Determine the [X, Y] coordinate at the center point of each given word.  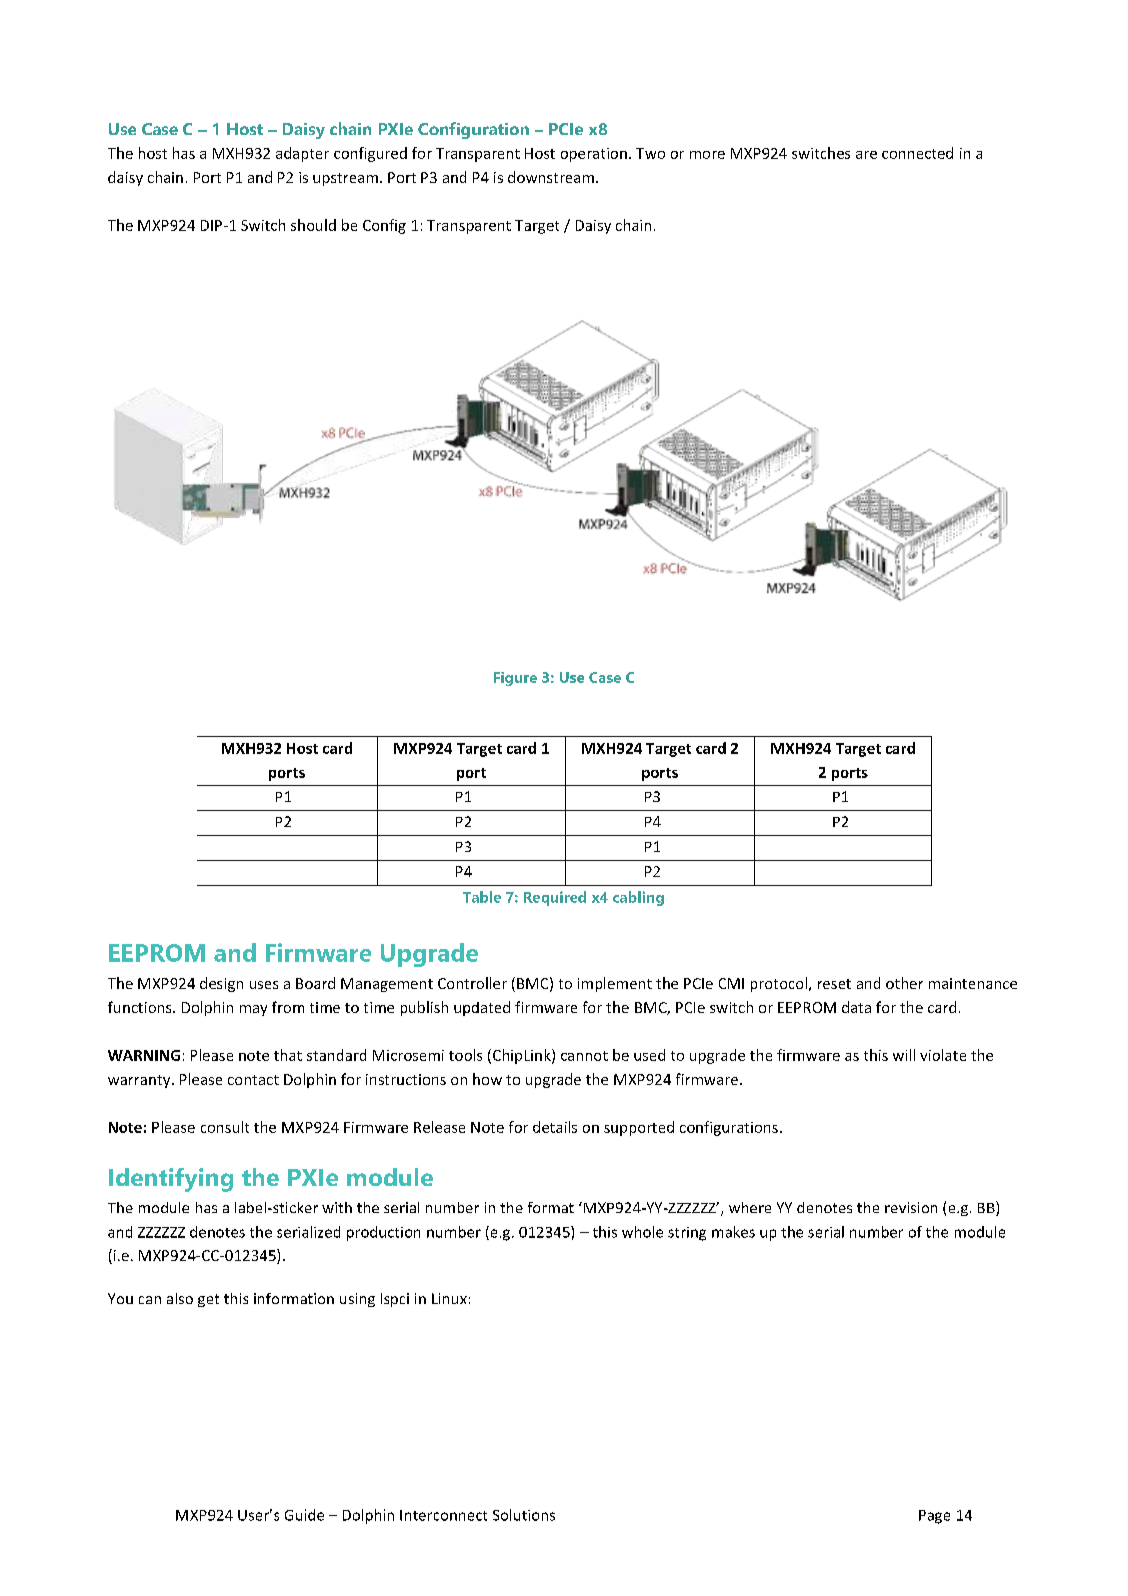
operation [594, 155]
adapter [302, 154]
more [707, 155]
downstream [552, 177]
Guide [304, 1515]
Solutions [524, 1515]
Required [555, 898]
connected [917, 153]
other [904, 983]
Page [934, 1517]
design [221, 984]
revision [911, 1207]
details [555, 1127]
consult [225, 1127]
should [313, 225]
